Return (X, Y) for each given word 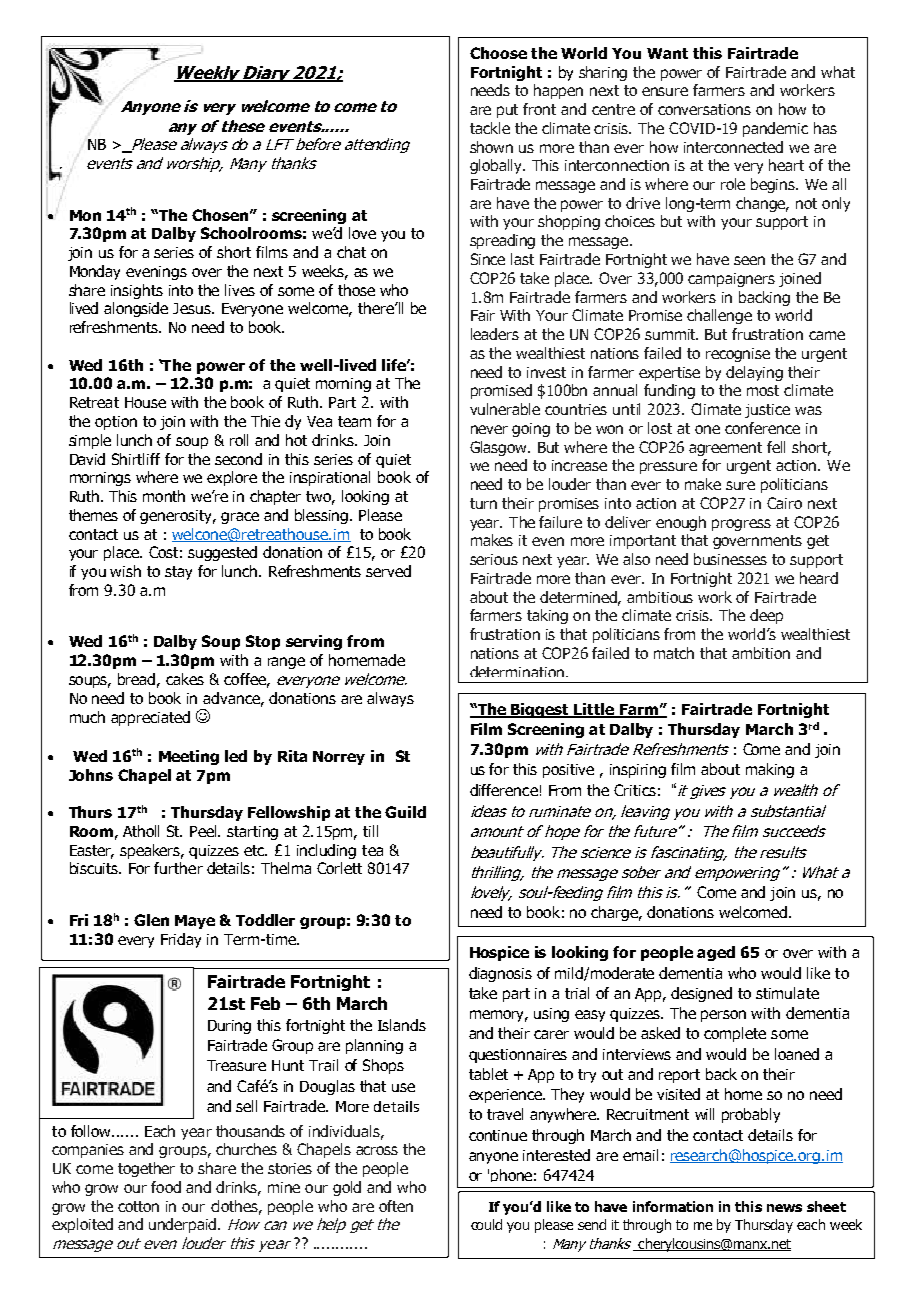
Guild (405, 812)
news (784, 1208)
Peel (205, 831)
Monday (95, 272)
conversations (704, 109)
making (770, 770)
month (164, 496)
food (166, 1187)
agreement (725, 449)
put (507, 111)
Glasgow (500, 448)
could (486, 1224)
